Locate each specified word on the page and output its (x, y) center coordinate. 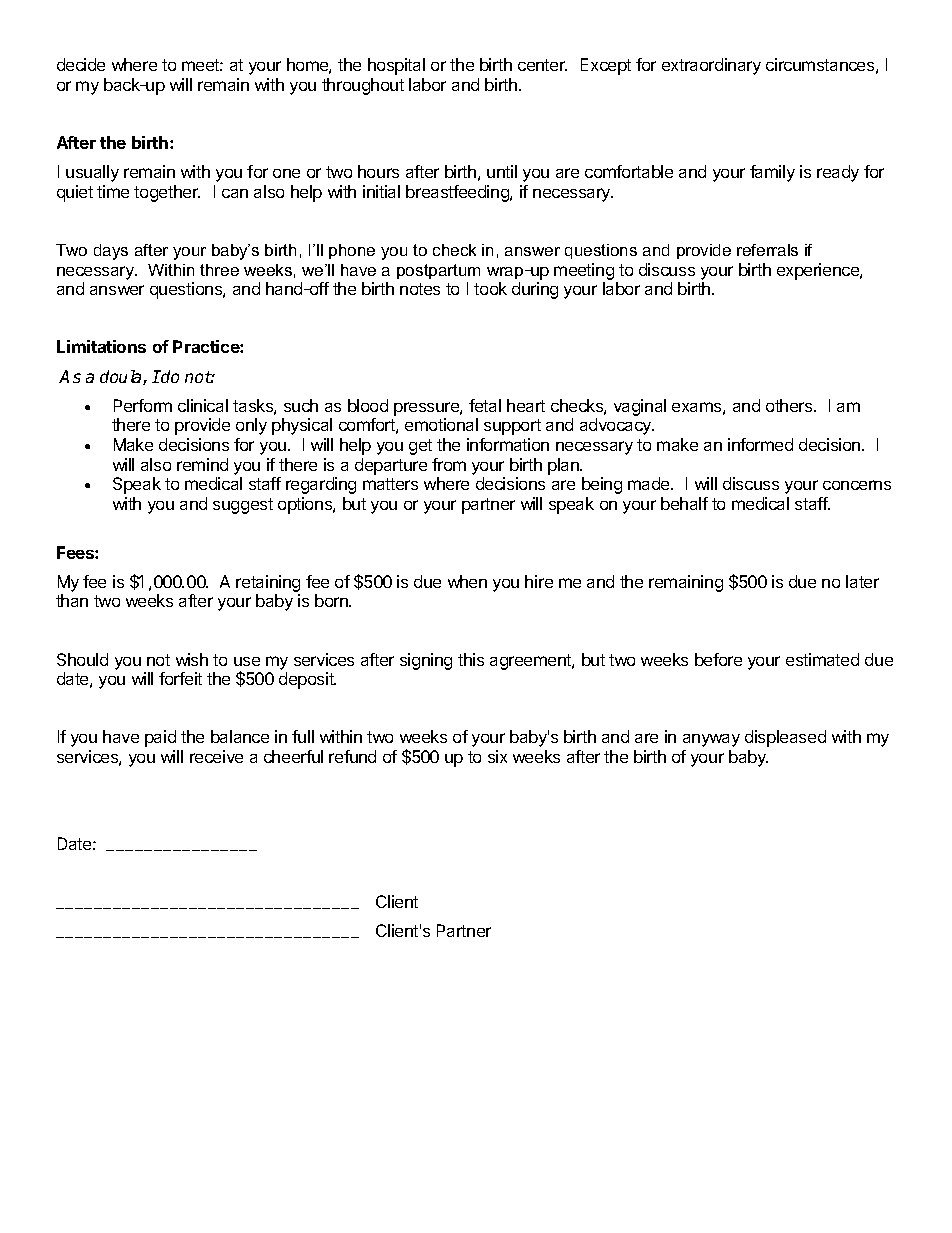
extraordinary (711, 66)
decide (81, 64)
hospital (396, 66)
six (497, 756)
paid (160, 738)
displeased (785, 738)
